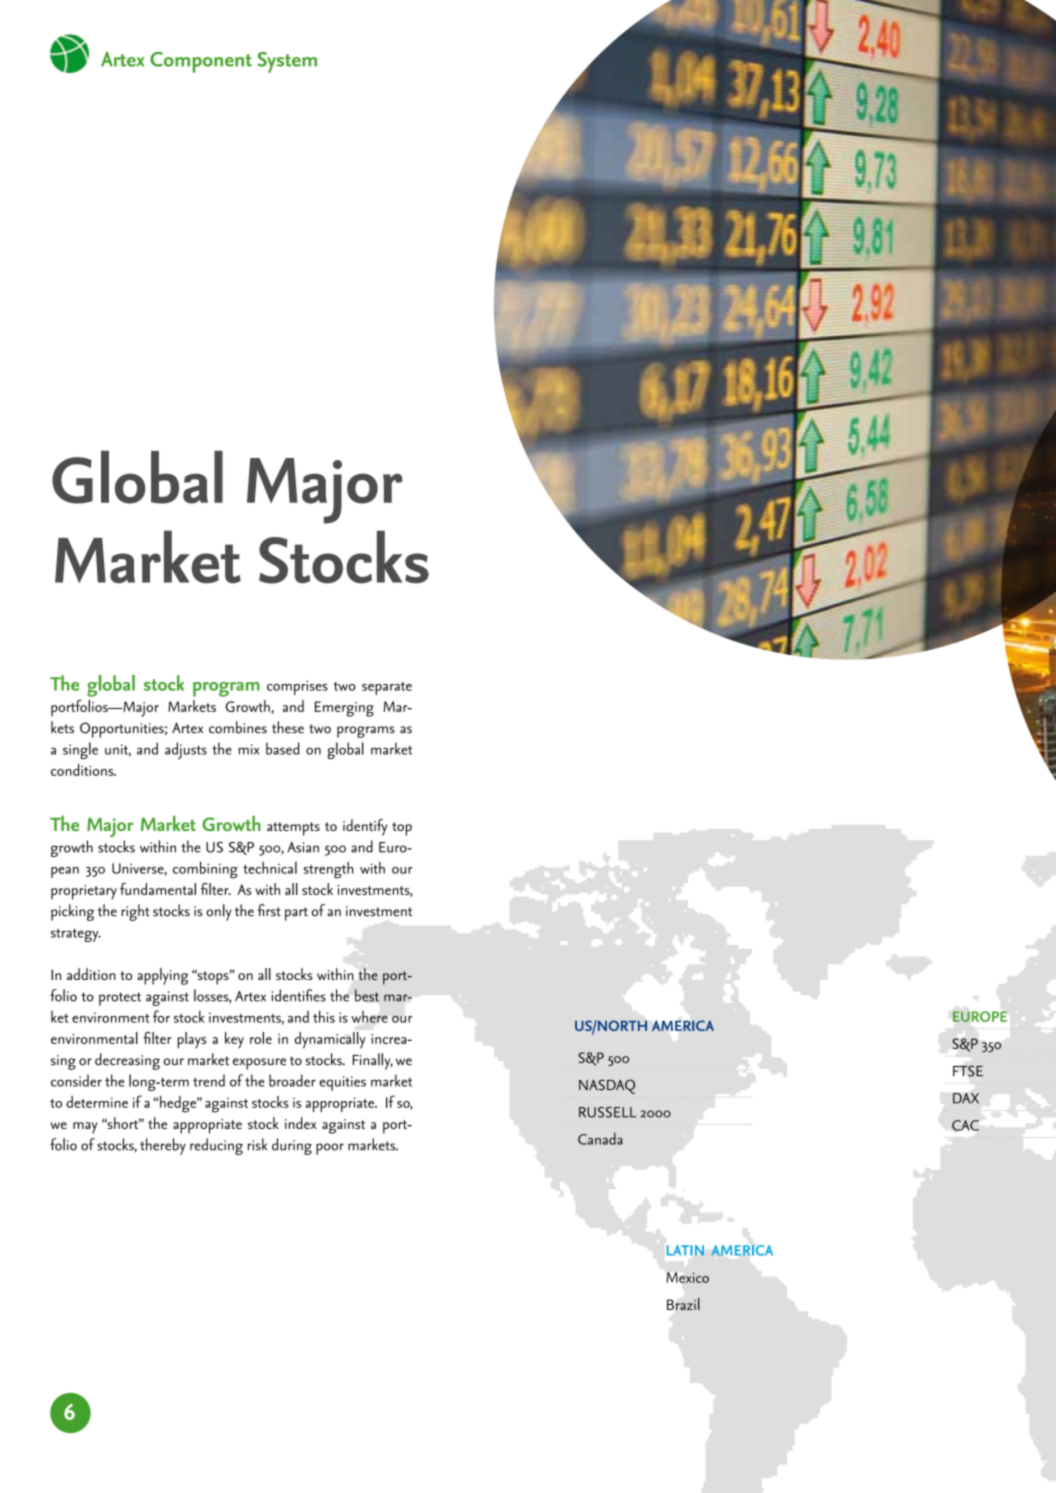 The image size is (1056, 1493). What do you see at coordinates (163, 1146) in the screenshot?
I see `thereby` at bounding box center [163, 1146].
